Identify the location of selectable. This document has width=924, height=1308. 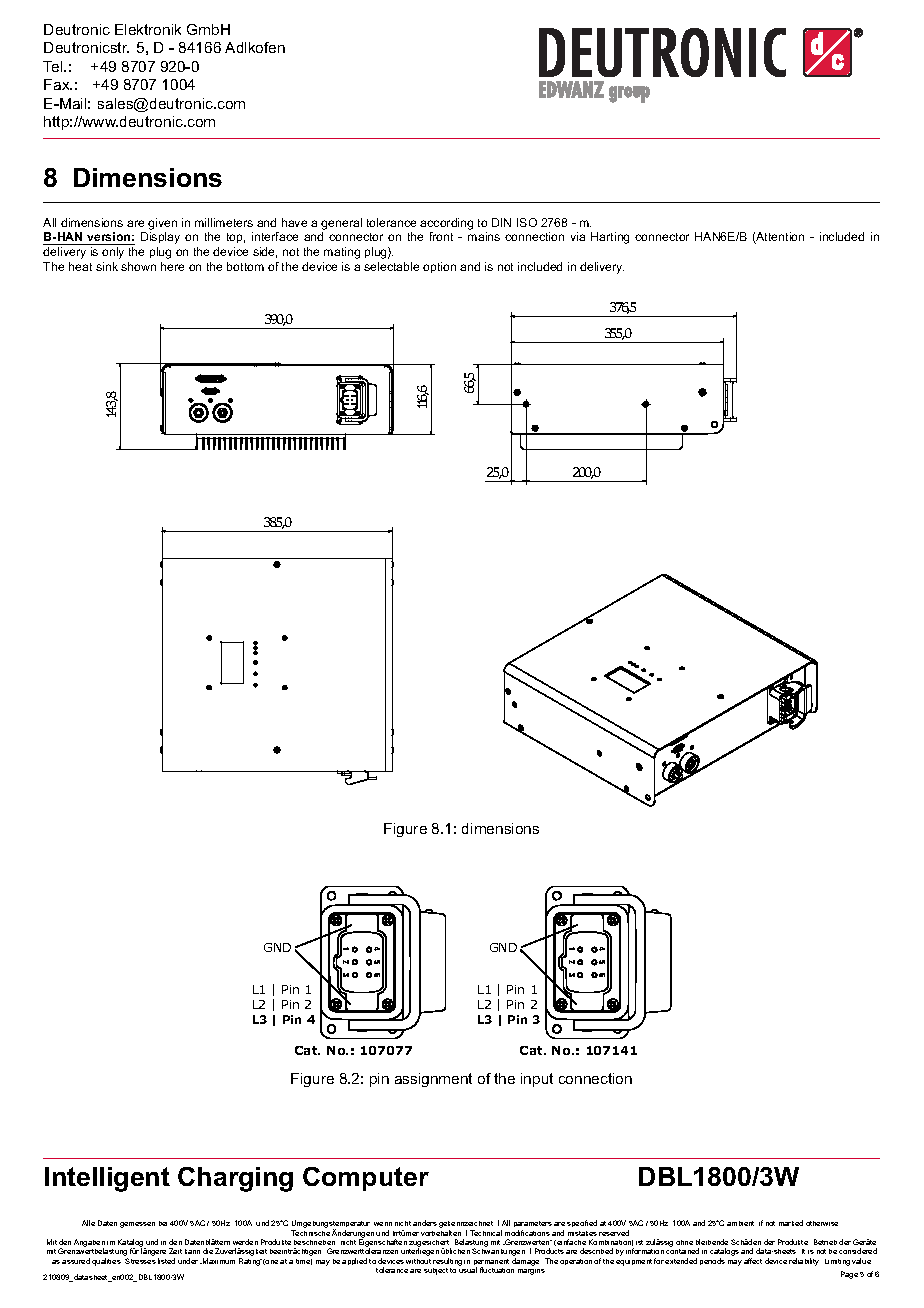
(391, 266).
